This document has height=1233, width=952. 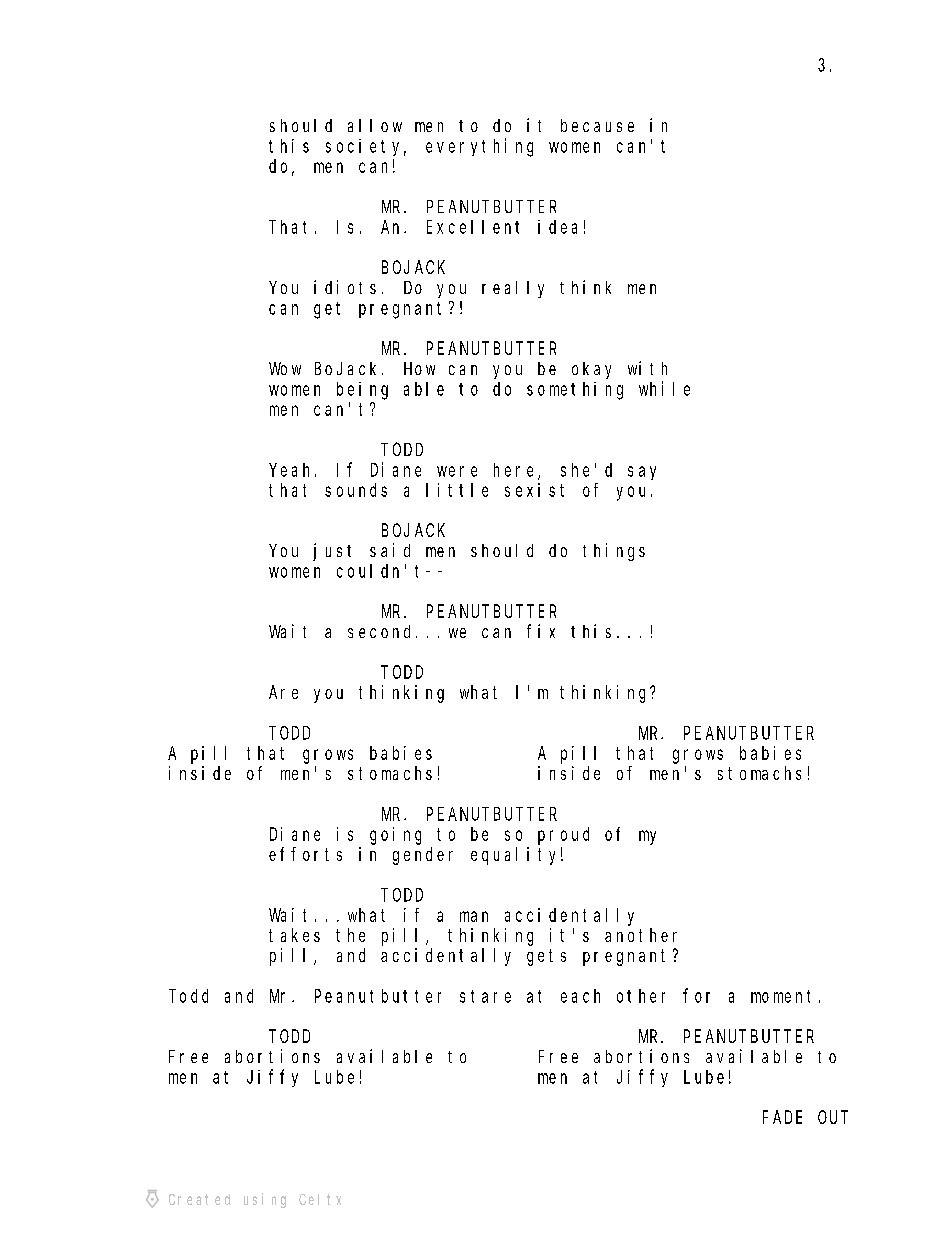 What do you see at coordinates (366, 147) in the document?
I see `society` at bounding box center [366, 147].
